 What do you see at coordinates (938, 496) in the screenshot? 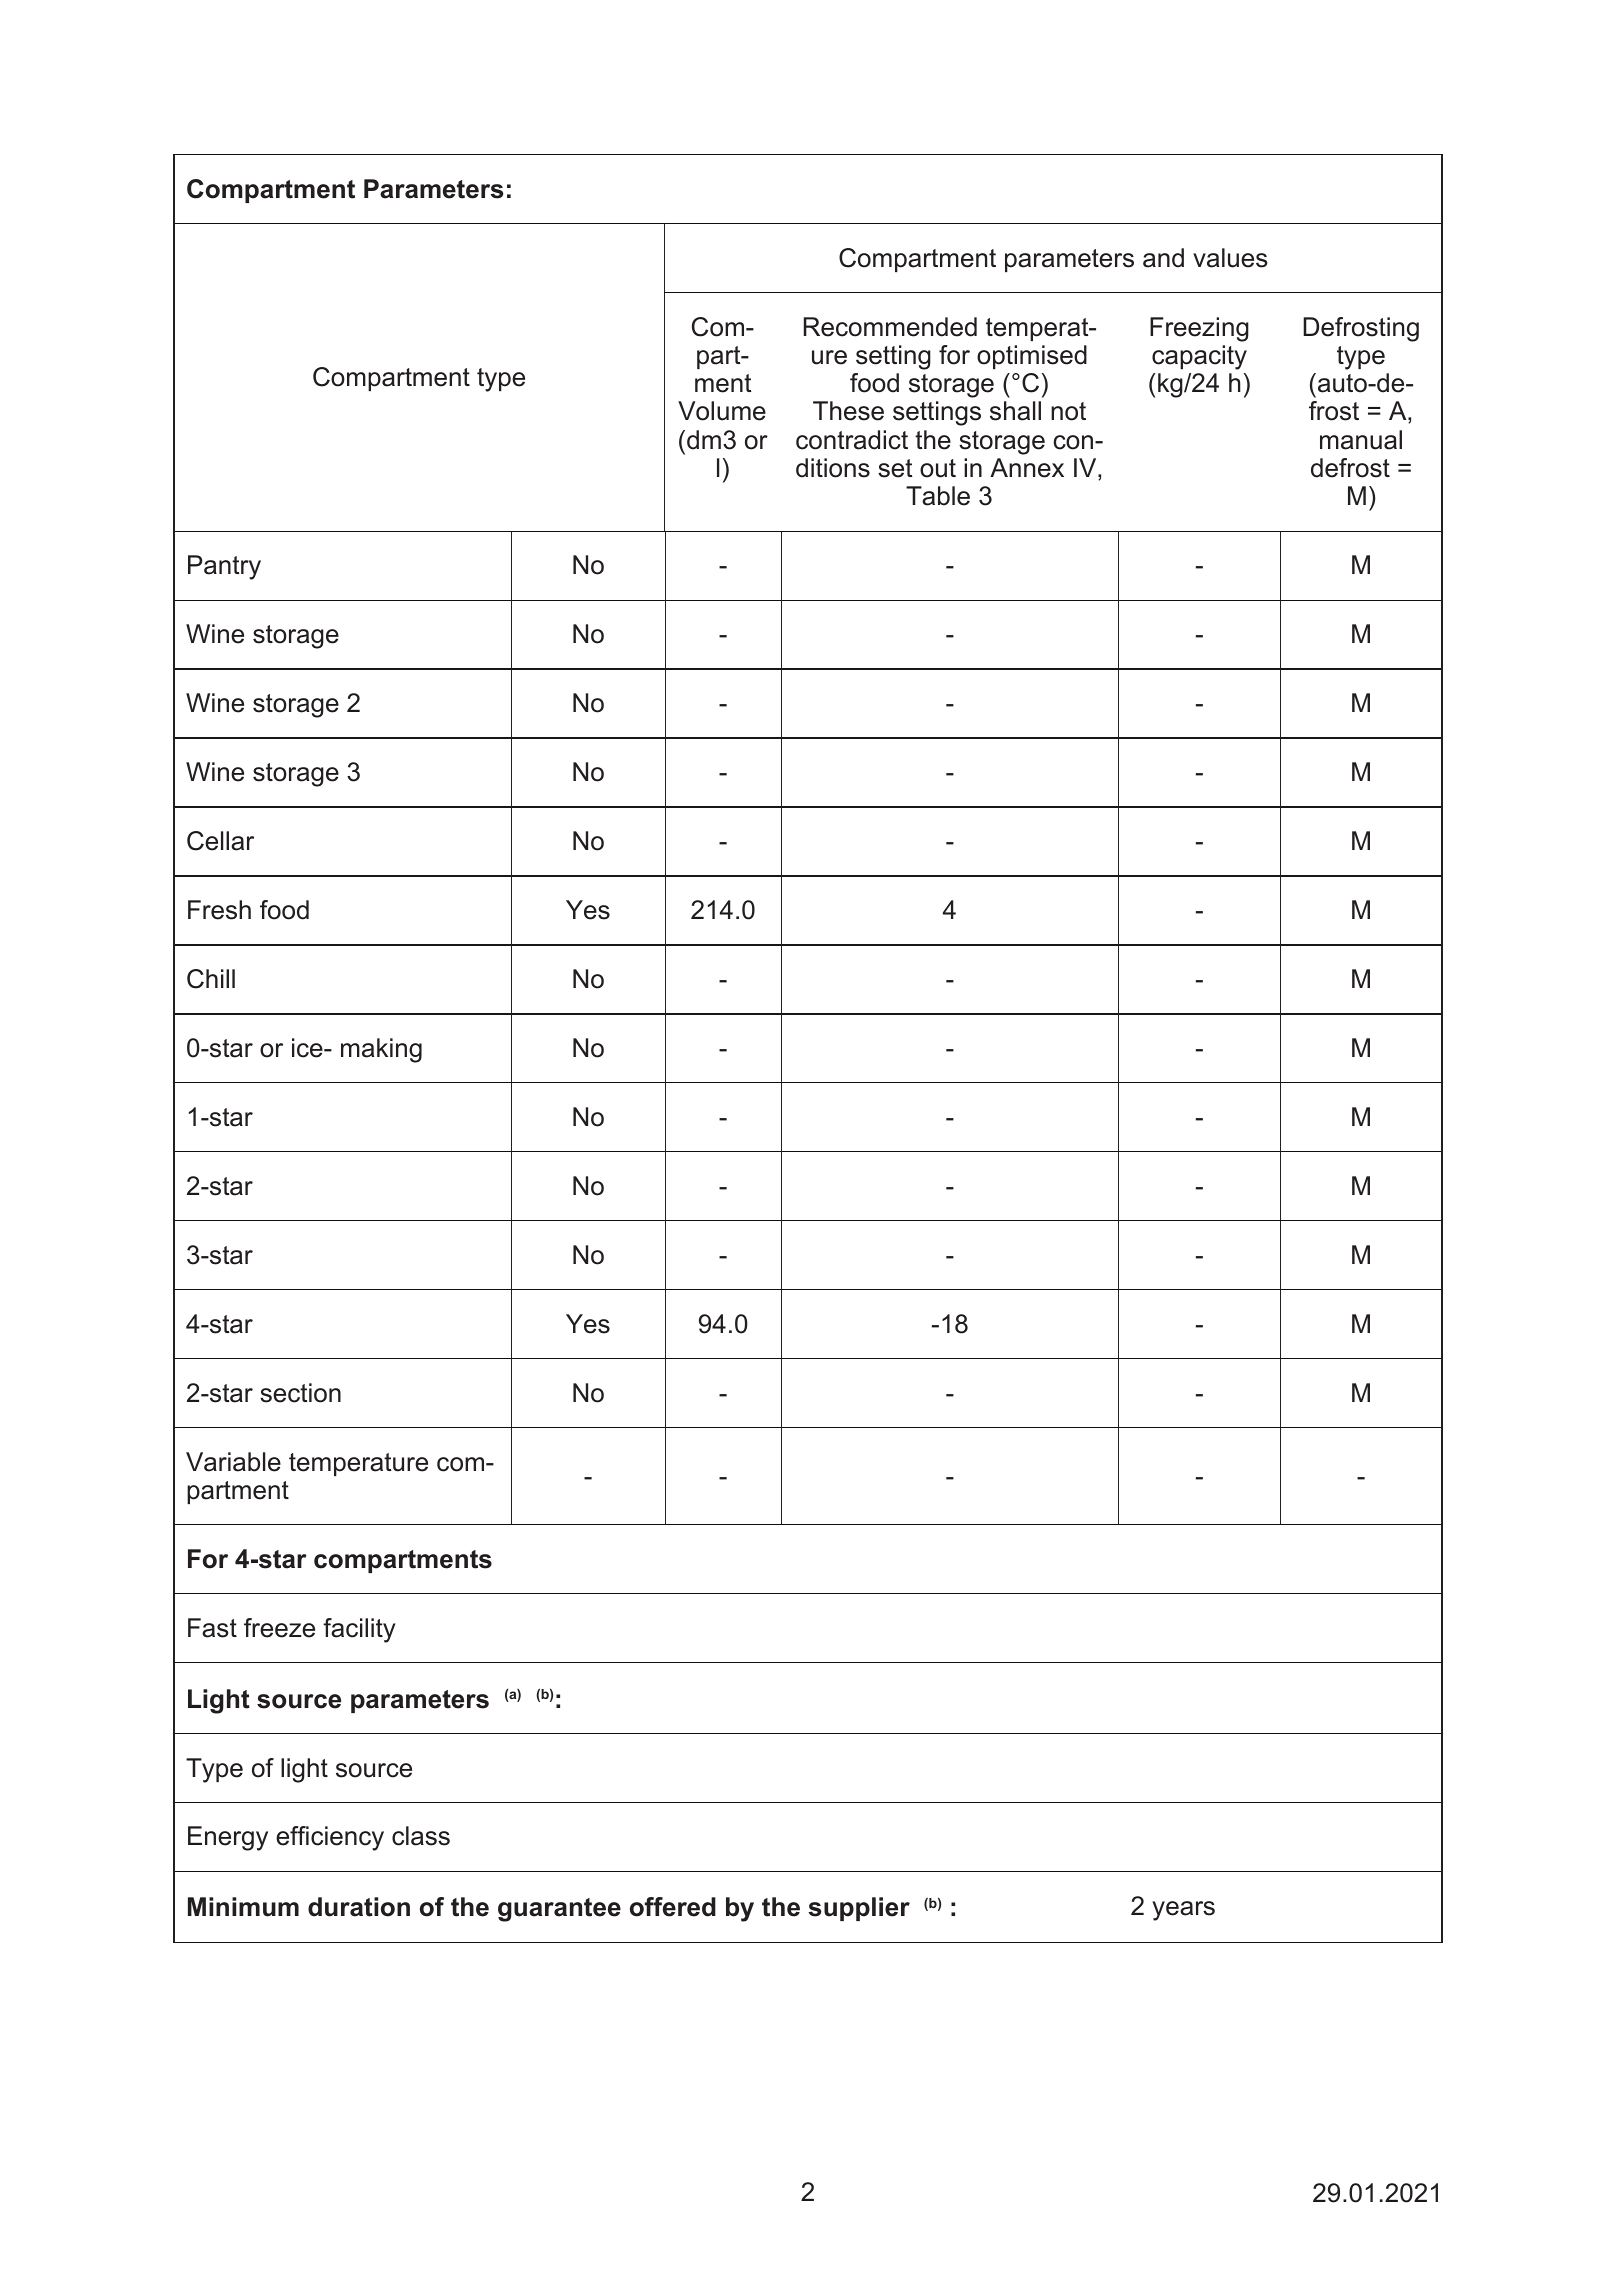
I see `Table` at bounding box center [938, 496].
